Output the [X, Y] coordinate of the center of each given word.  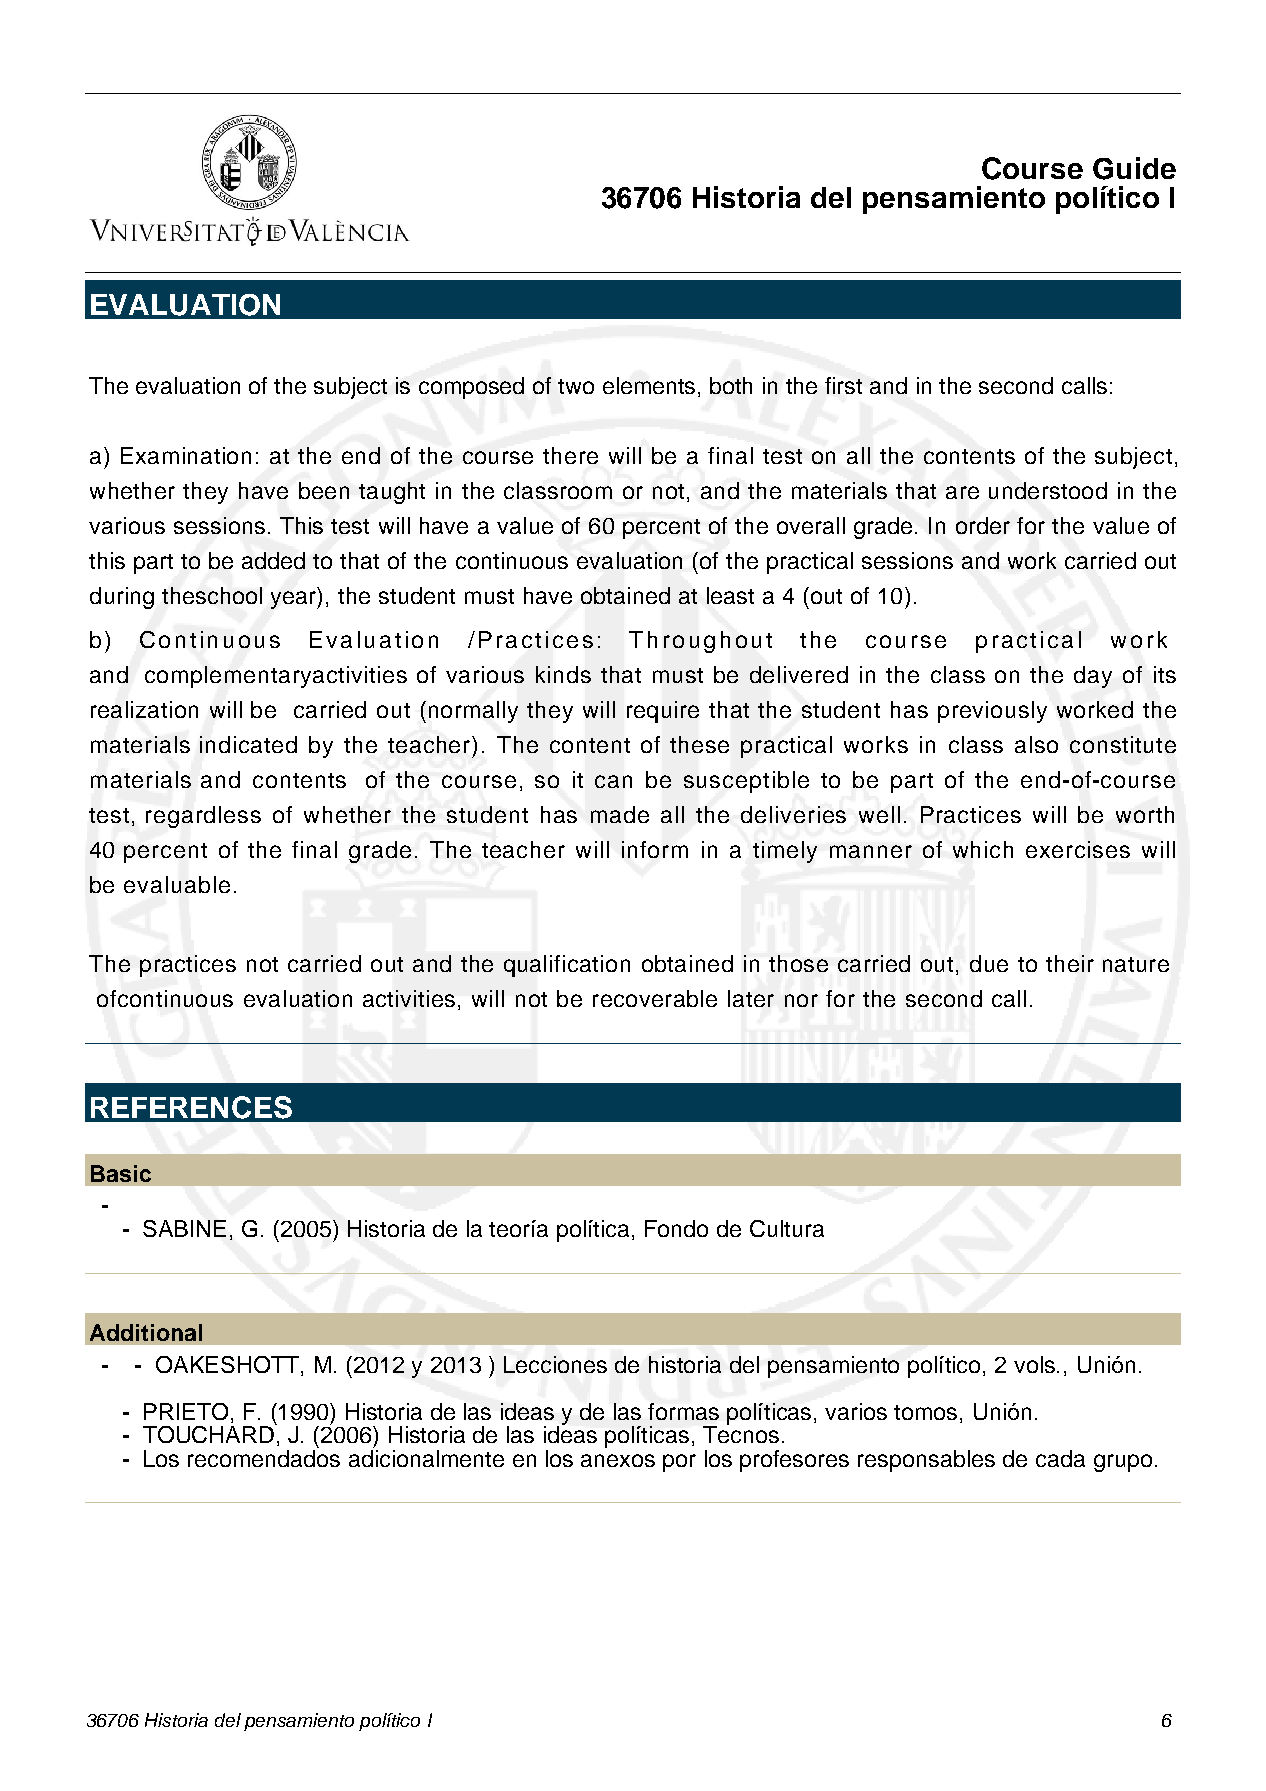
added [273, 560]
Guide [1134, 168]
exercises [1078, 849]
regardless [203, 817]
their [1070, 963]
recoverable [655, 998]
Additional [146, 1332]
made [620, 814]
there [570, 455]
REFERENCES [191, 1107]
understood [1048, 490]
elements [651, 385]
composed [471, 388]
